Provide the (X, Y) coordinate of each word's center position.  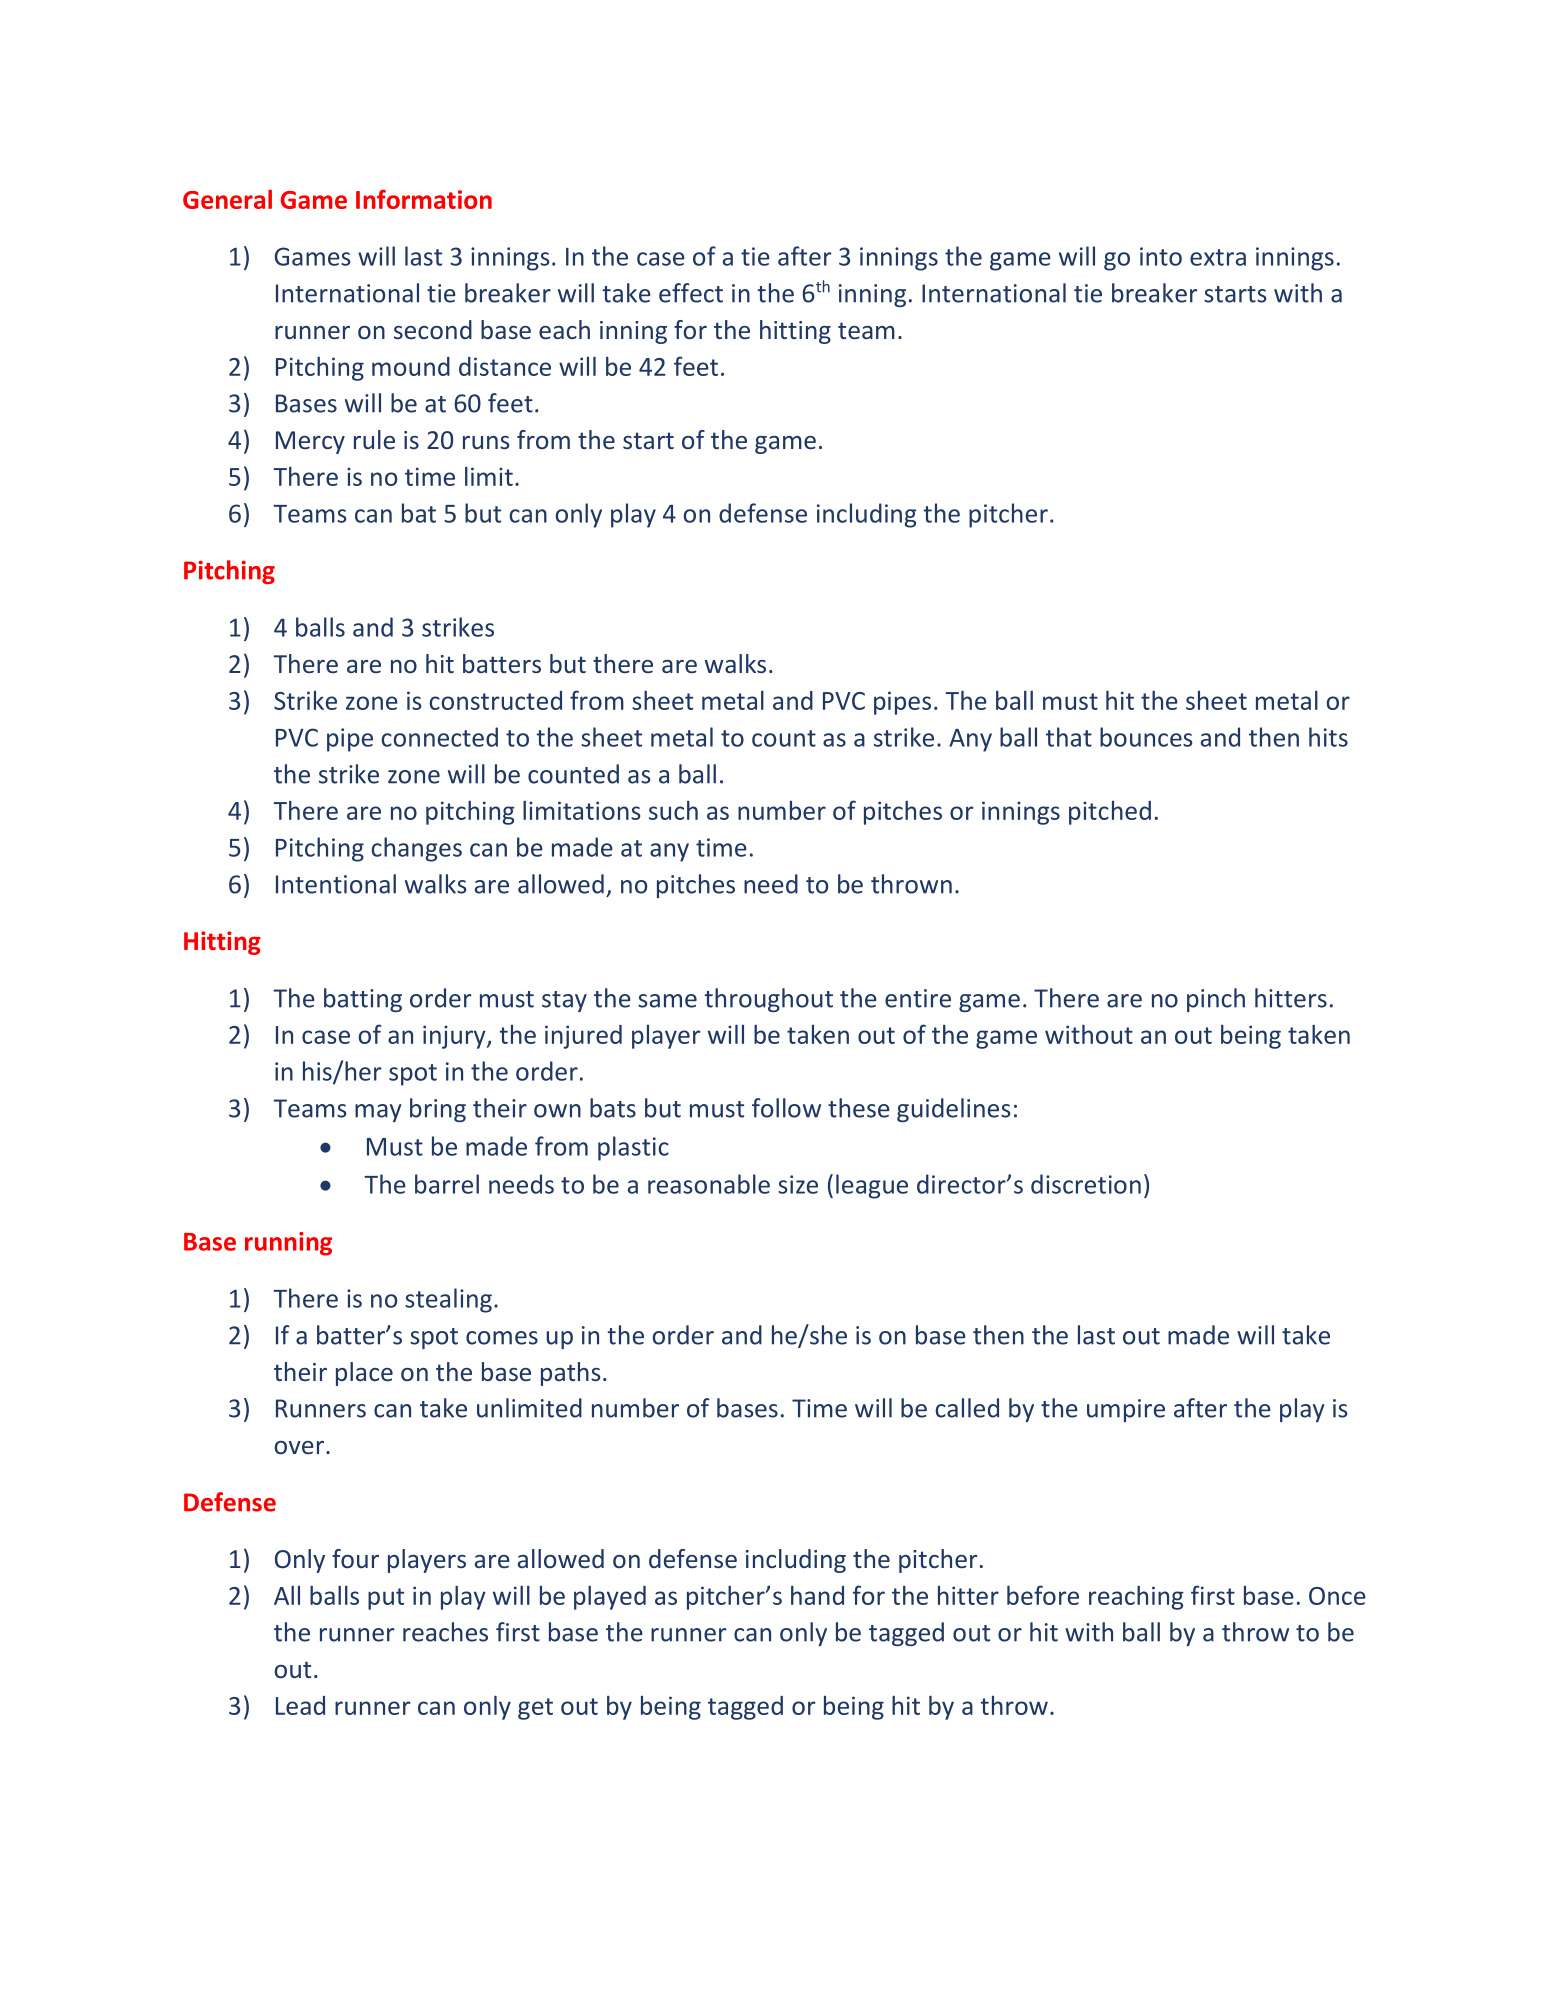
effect (691, 293)
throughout (768, 1000)
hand (817, 1595)
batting (363, 1000)
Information (424, 199)
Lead (300, 1705)
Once (1337, 1596)
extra (1218, 257)
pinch (1216, 1000)
